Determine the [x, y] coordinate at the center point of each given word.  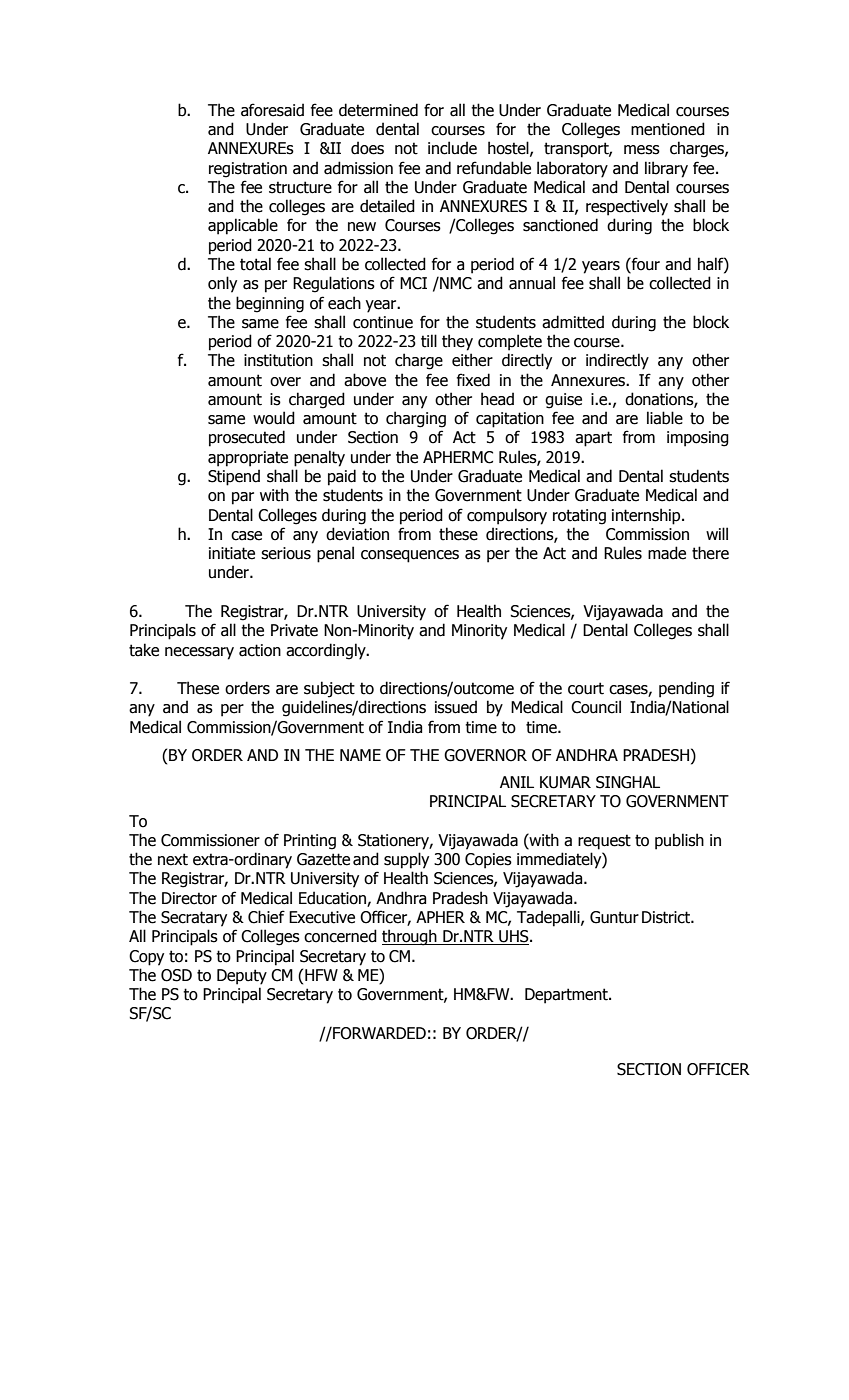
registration [248, 170]
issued [456, 707]
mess [642, 150]
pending [686, 689]
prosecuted [247, 438]
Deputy [242, 977]
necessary [199, 653]
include [452, 148]
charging [416, 419]
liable [665, 418]
